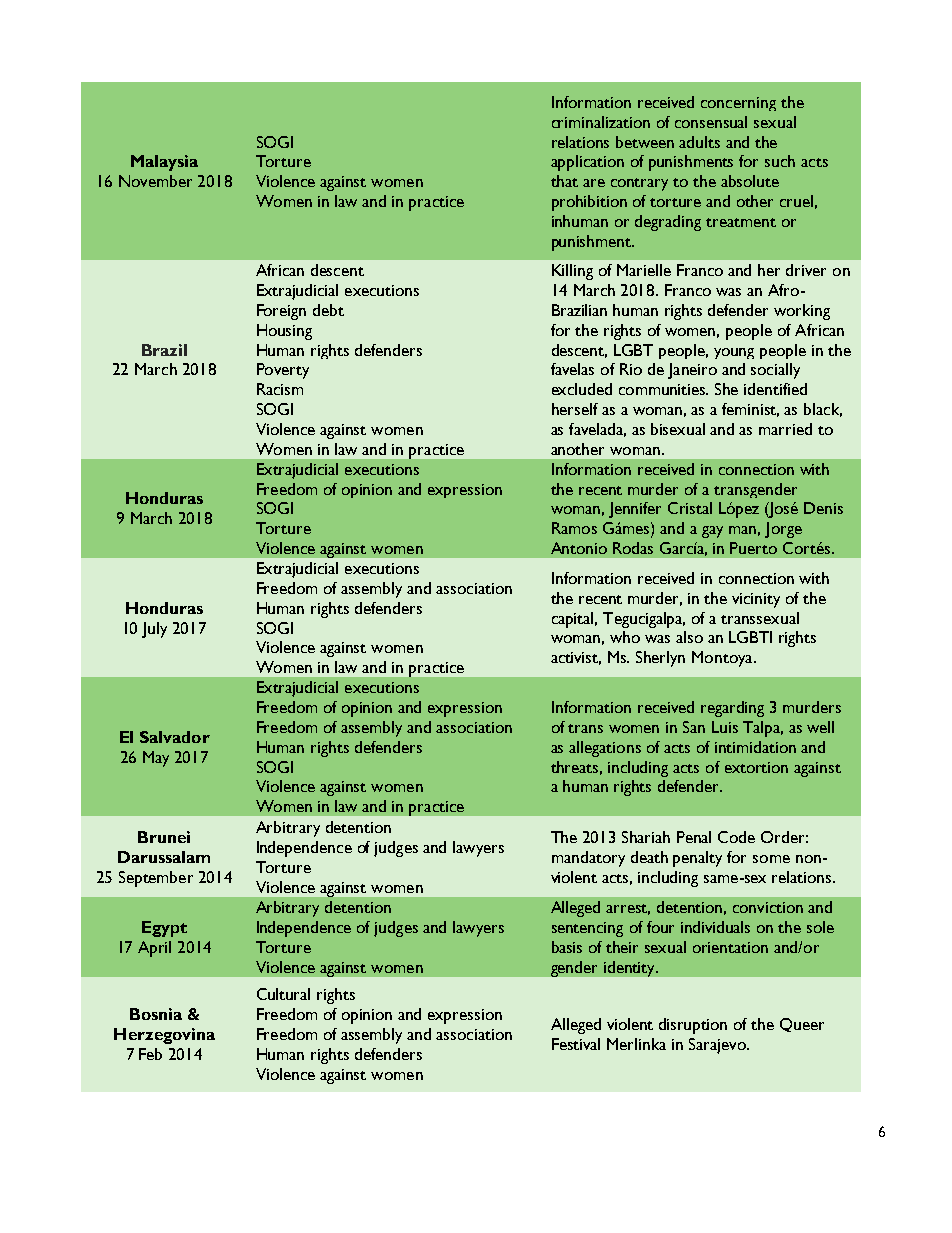 This screenshot has height=1233, width=952. What do you see at coordinates (576, 1044) in the screenshot?
I see `Festival` at bounding box center [576, 1044].
